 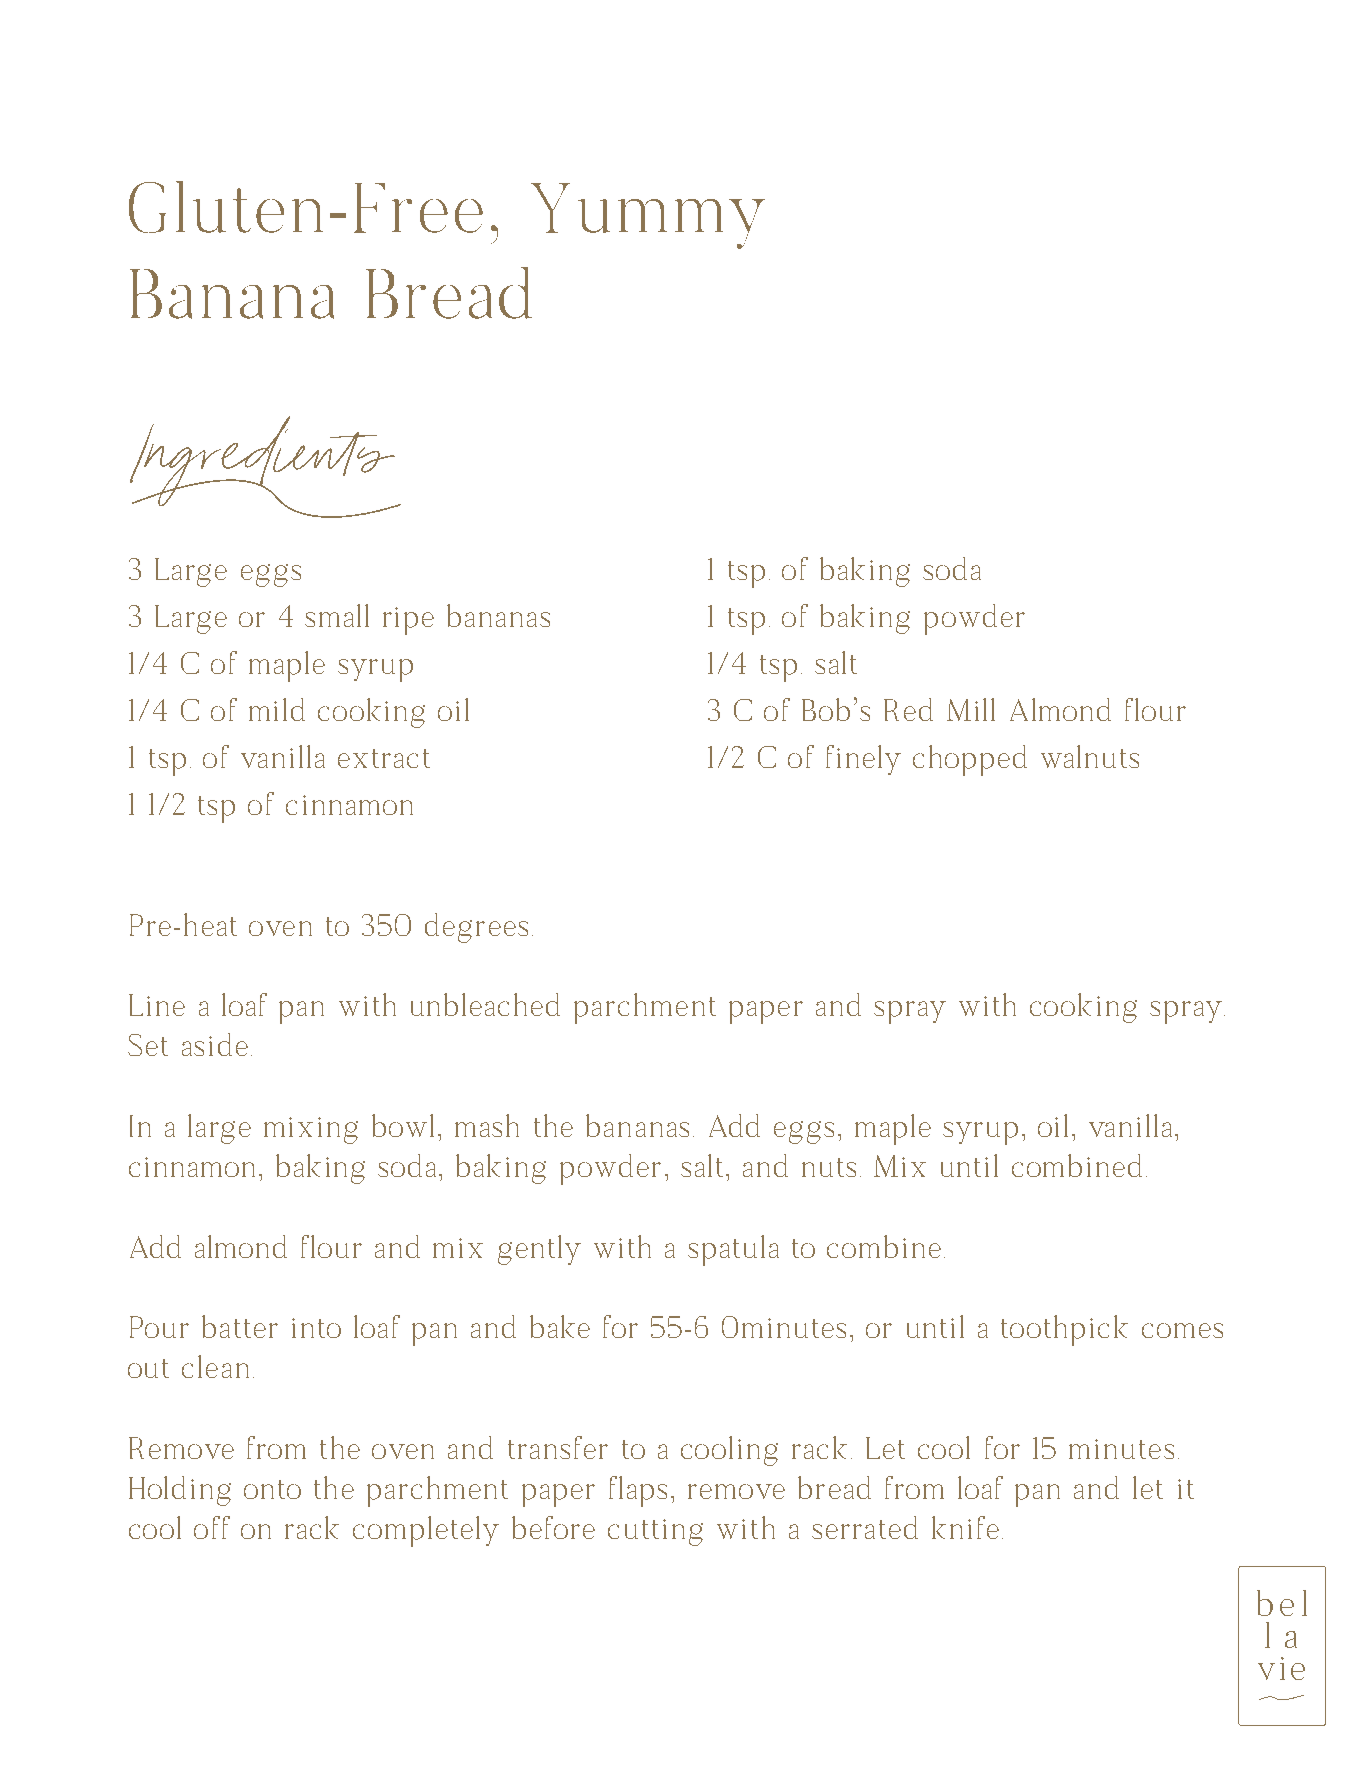 I want to click on degrees, so click(x=476, y=928).
